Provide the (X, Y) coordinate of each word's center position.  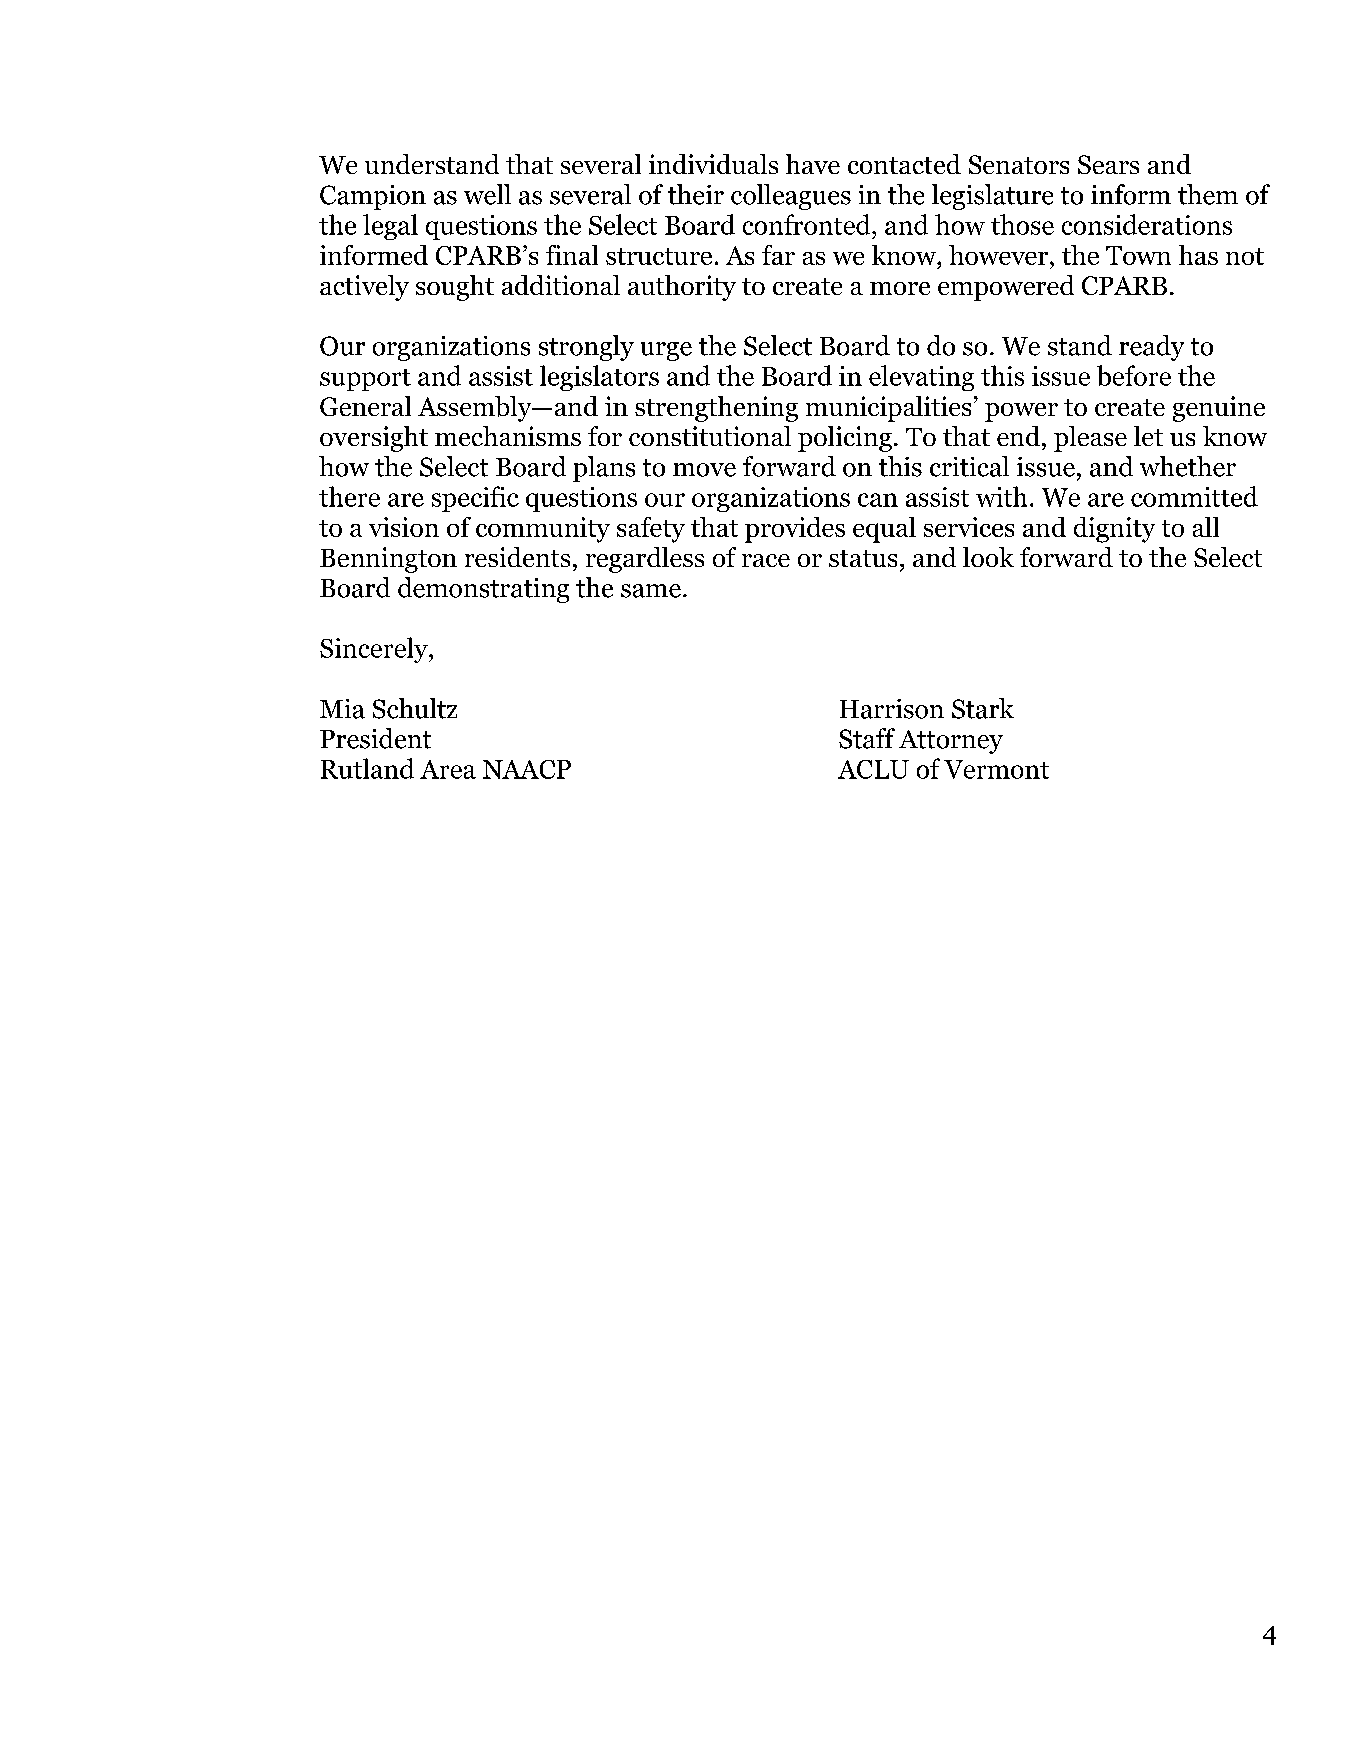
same (651, 591)
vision (404, 527)
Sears (1108, 164)
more (900, 288)
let (1148, 436)
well (487, 194)
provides (795, 530)
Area (448, 769)
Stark (983, 708)
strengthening (716, 409)
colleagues (791, 197)
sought (455, 288)
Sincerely (375, 650)
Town (1138, 255)
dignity (1114, 530)
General (365, 406)
